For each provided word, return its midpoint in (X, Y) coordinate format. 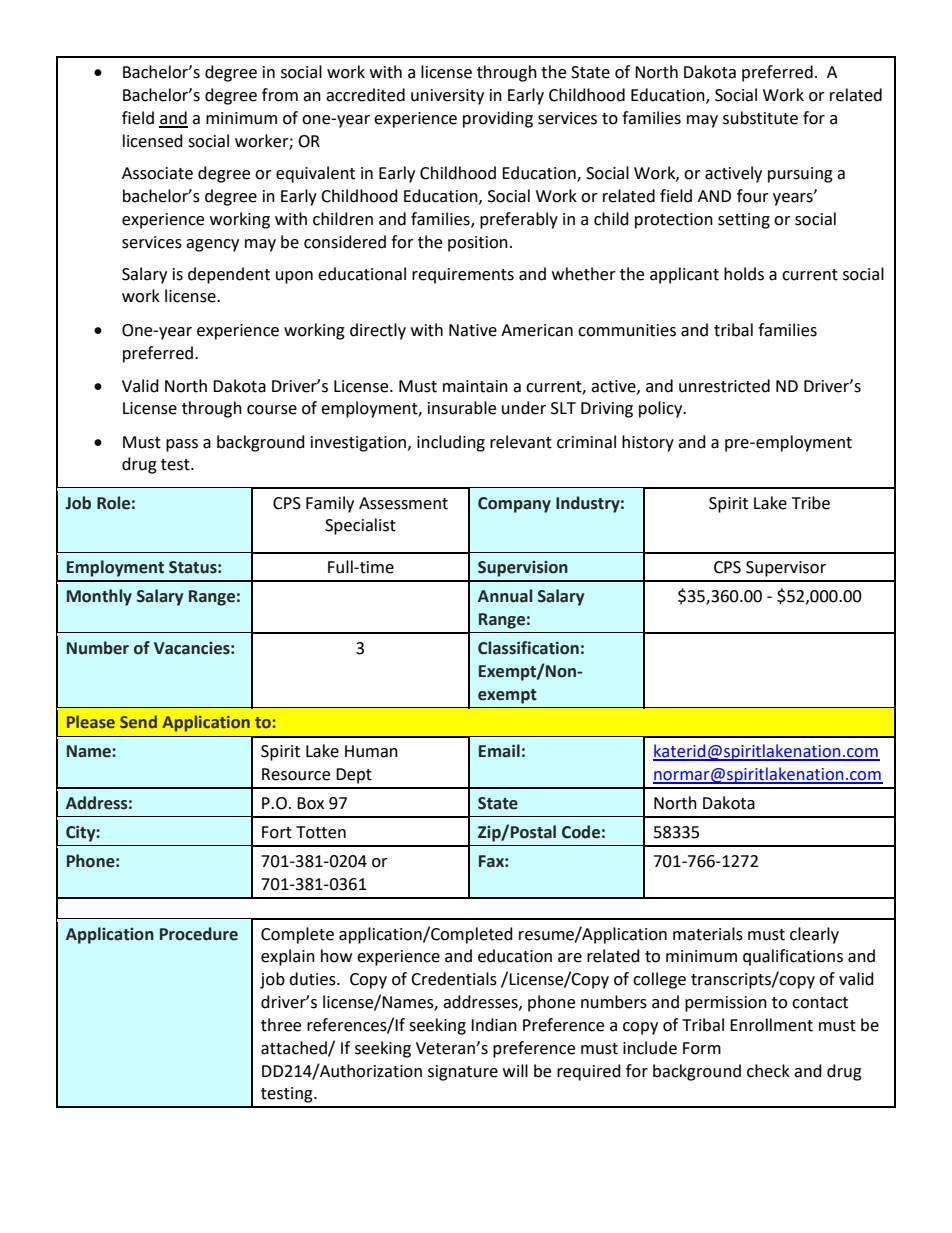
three (281, 1025)
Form (702, 1048)
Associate (157, 173)
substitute (760, 118)
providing (498, 119)
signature (463, 1073)
